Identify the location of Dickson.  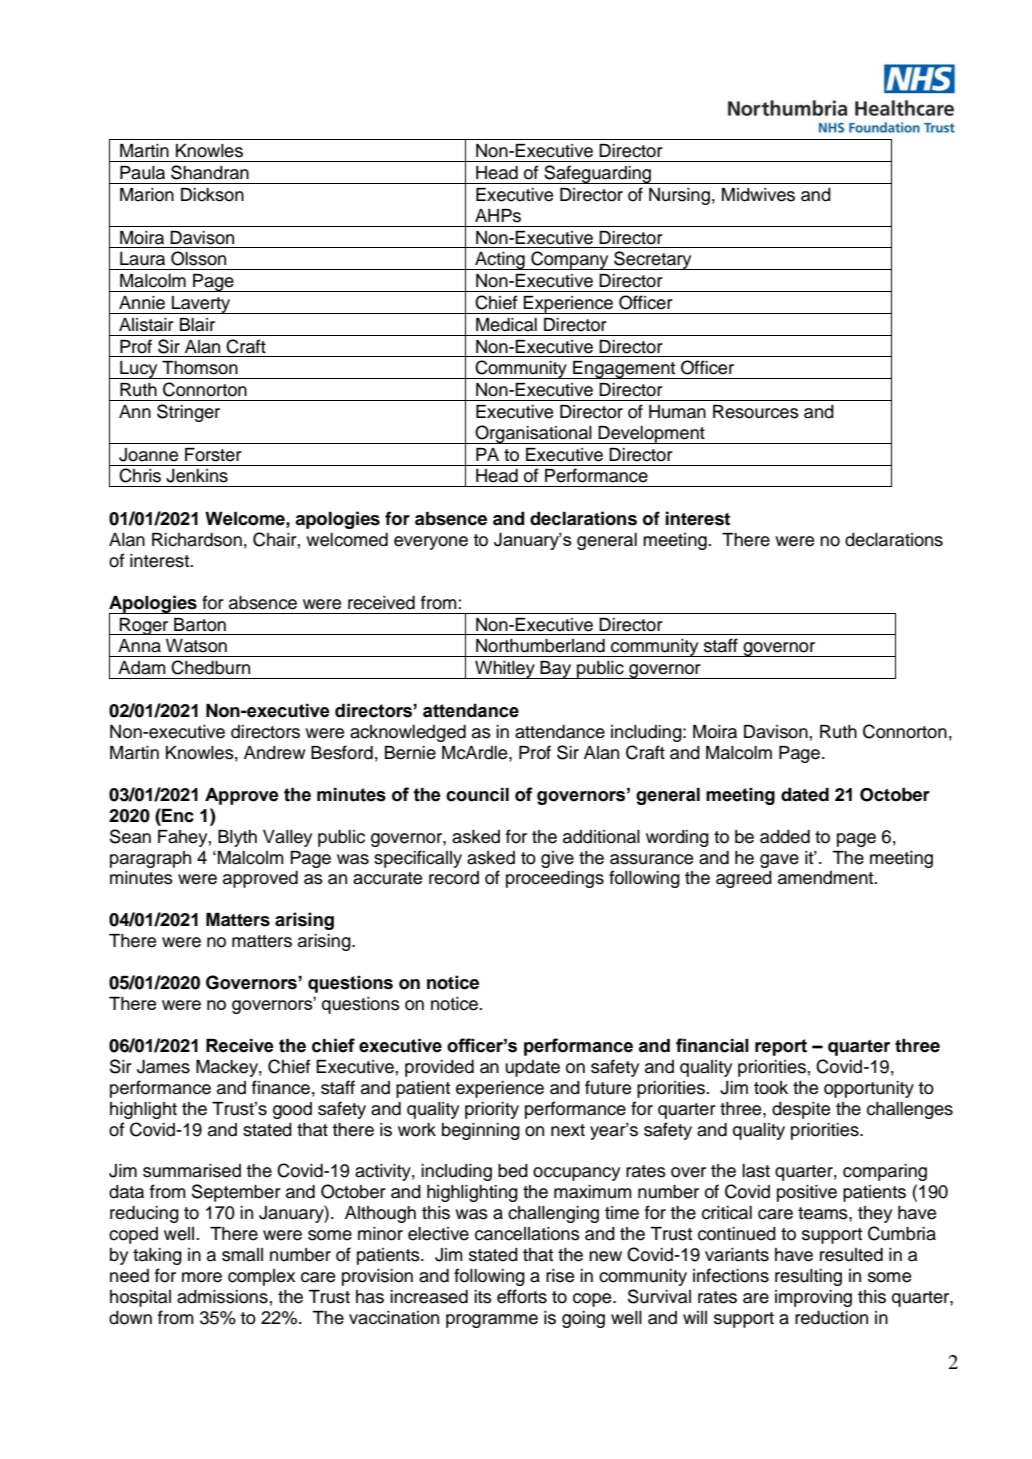
(212, 195).
